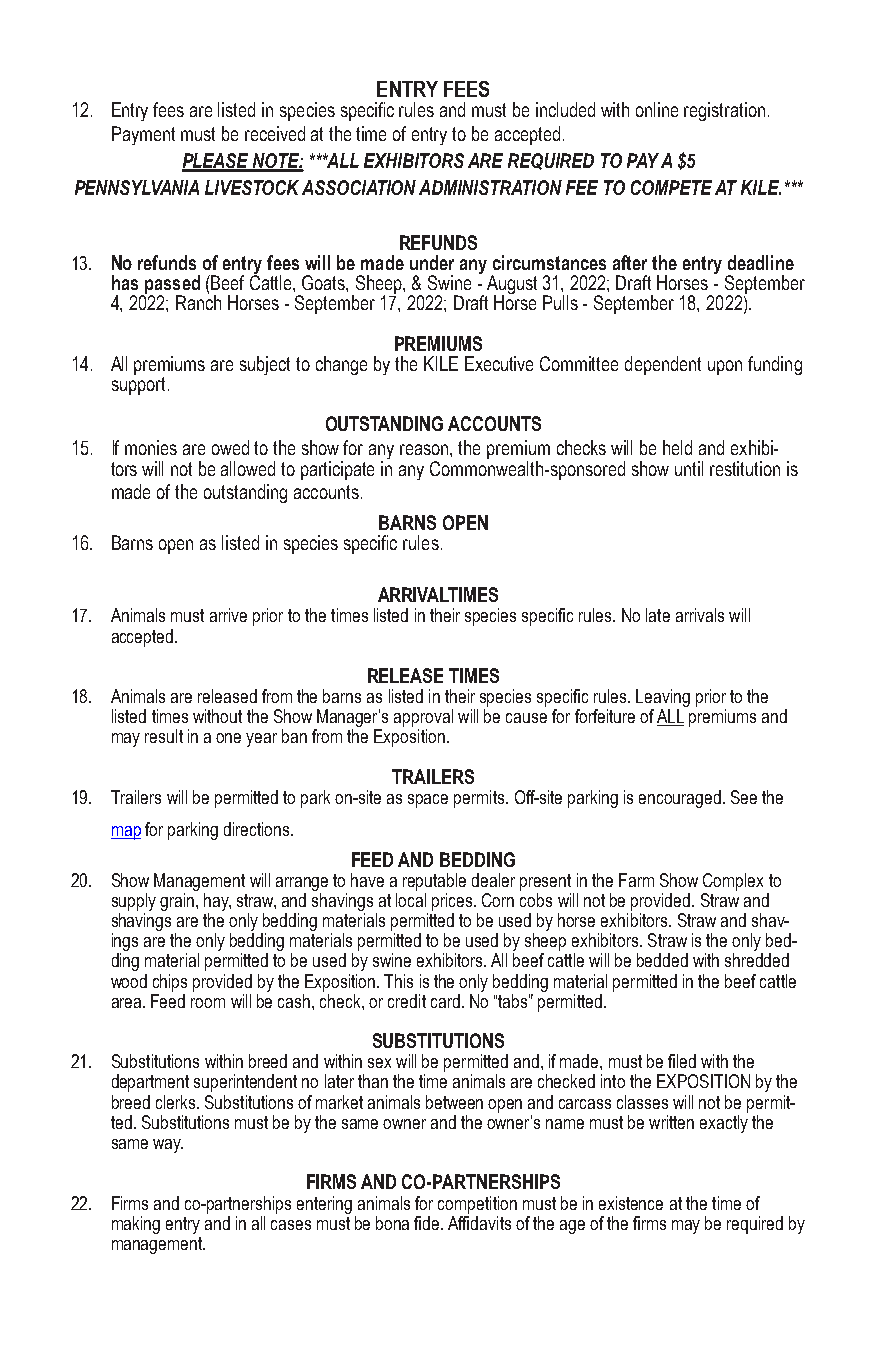  I want to click on PLEASE, so click(216, 162).
